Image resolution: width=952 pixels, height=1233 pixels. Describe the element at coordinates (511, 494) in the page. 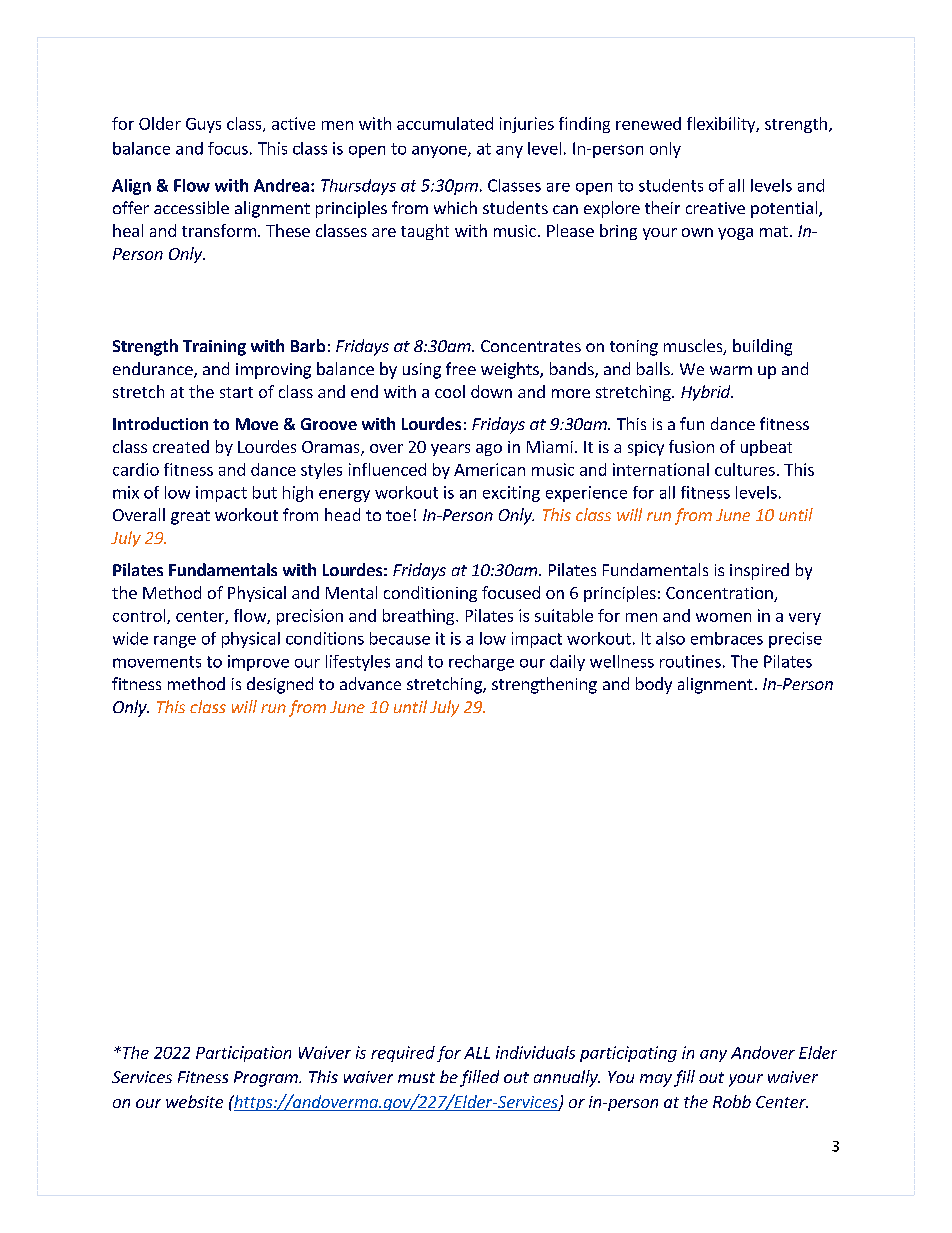

I see `exciting` at that location.
